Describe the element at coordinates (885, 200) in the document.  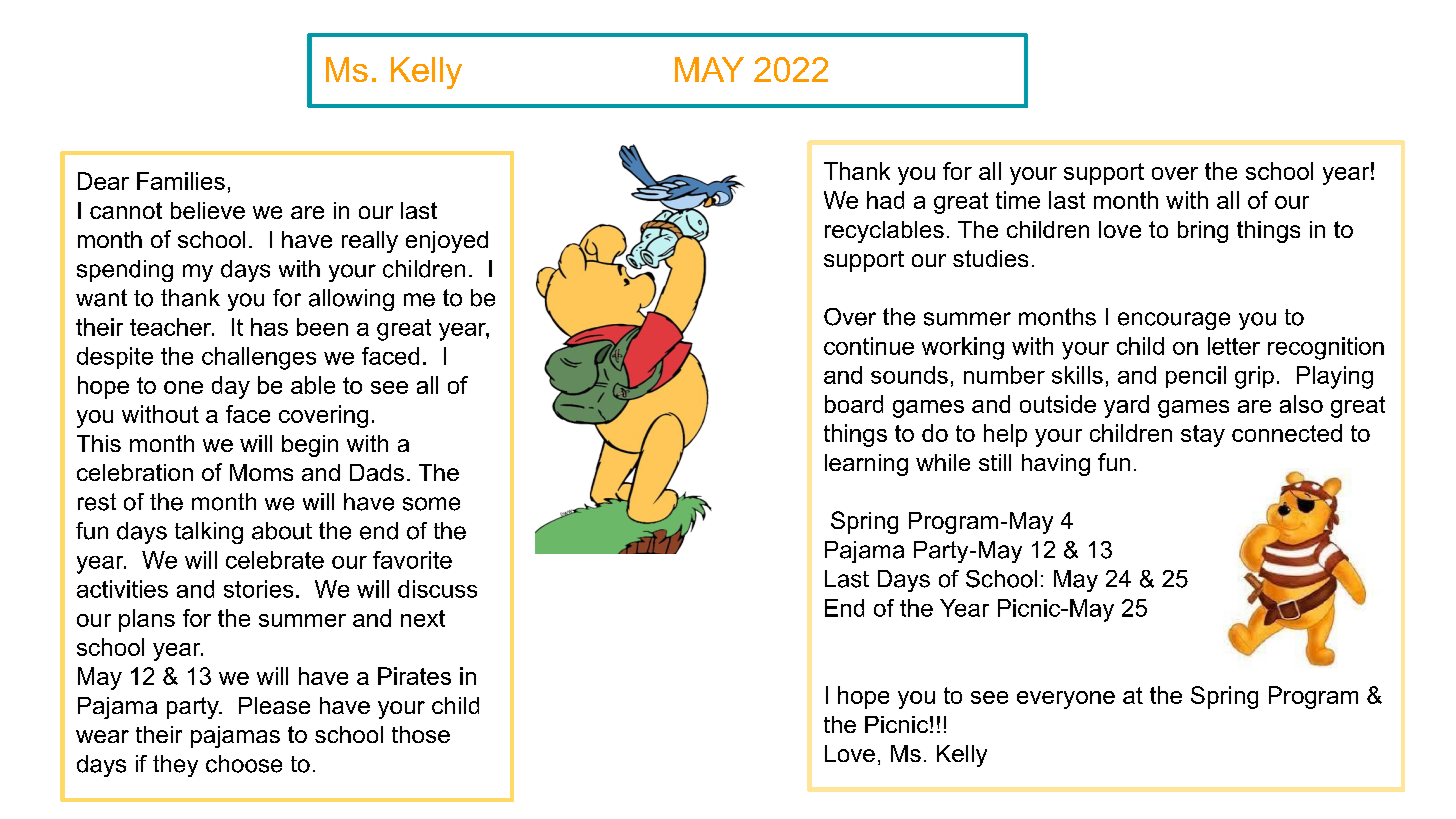
I see `had` at that location.
